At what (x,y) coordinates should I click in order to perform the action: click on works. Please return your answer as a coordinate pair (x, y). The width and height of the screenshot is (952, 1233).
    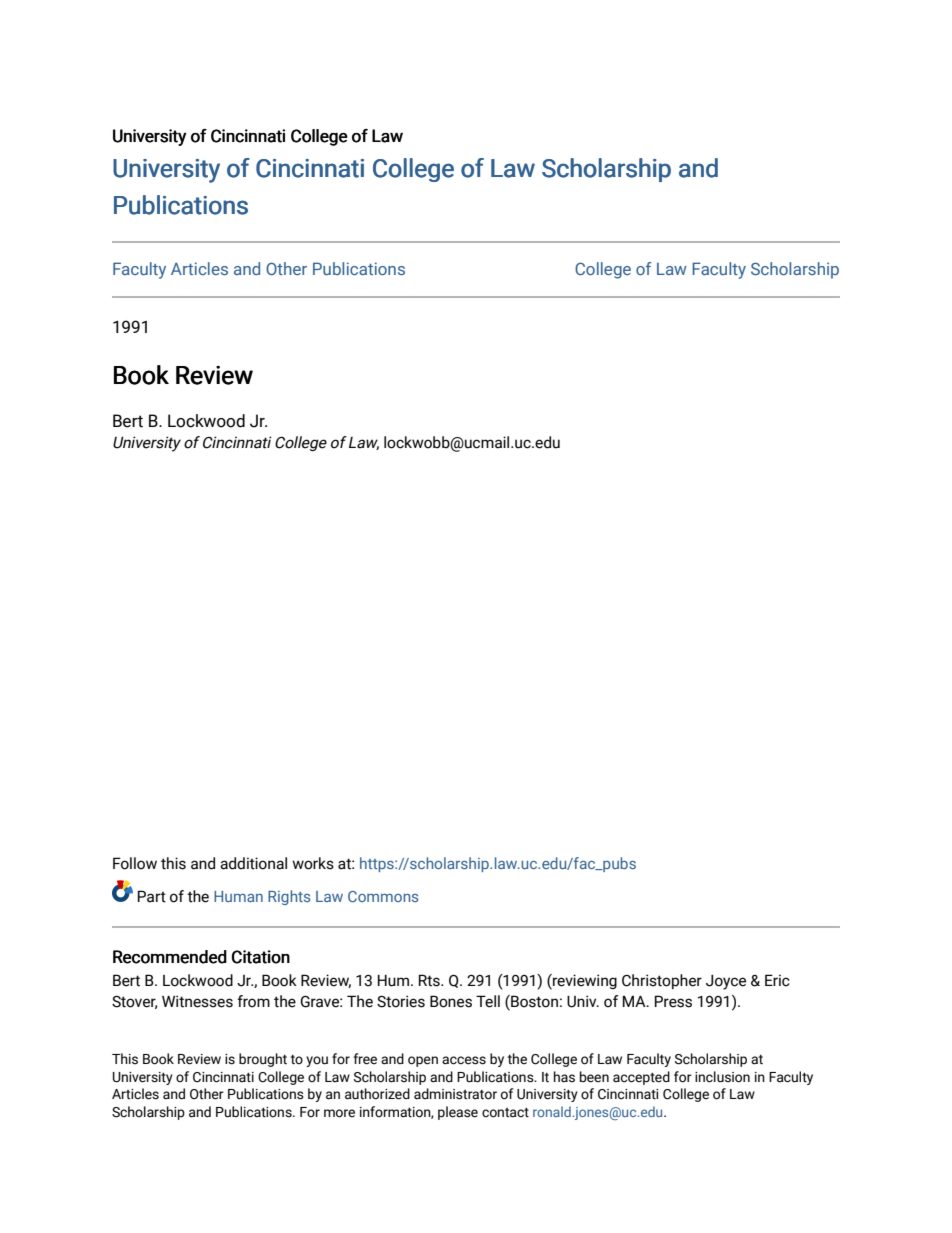
    Looking at the image, I should click on (313, 863).
